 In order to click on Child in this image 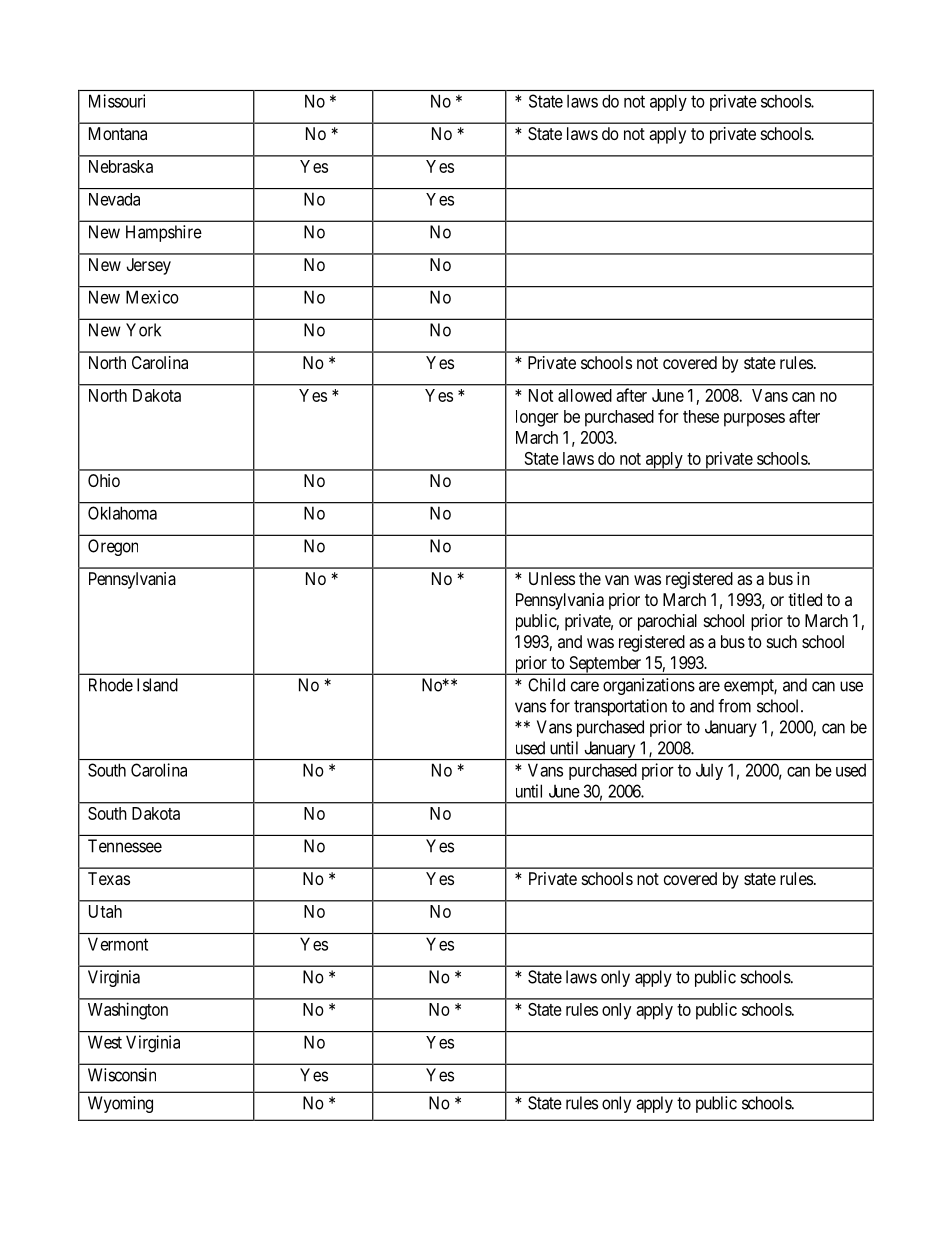, I will do `click(546, 685)`.
